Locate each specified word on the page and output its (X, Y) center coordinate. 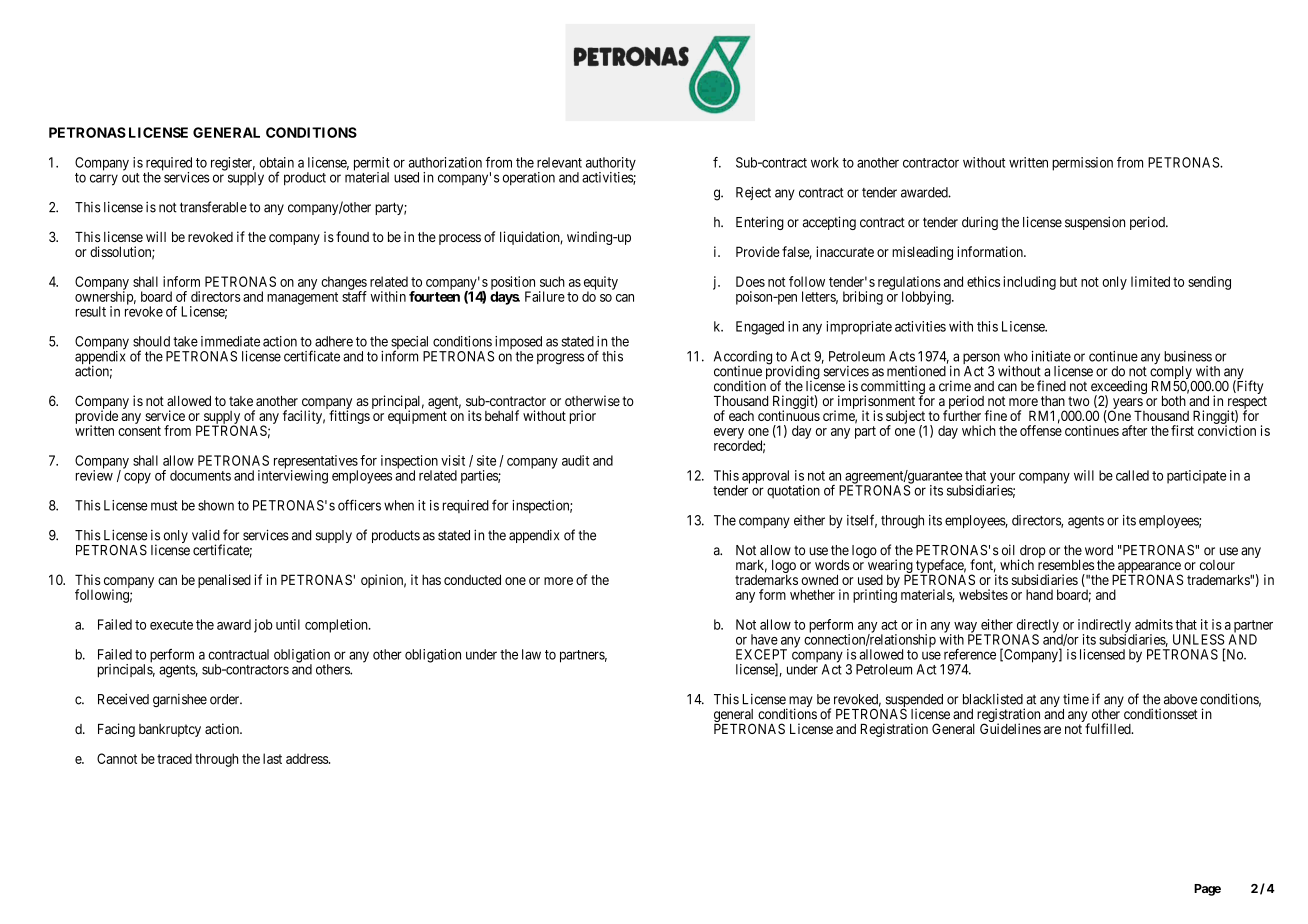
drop (1032, 553)
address (308, 758)
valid (206, 535)
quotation (793, 492)
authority (611, 165)
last (272, 758)
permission (1082, 164)
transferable (213, 207)
